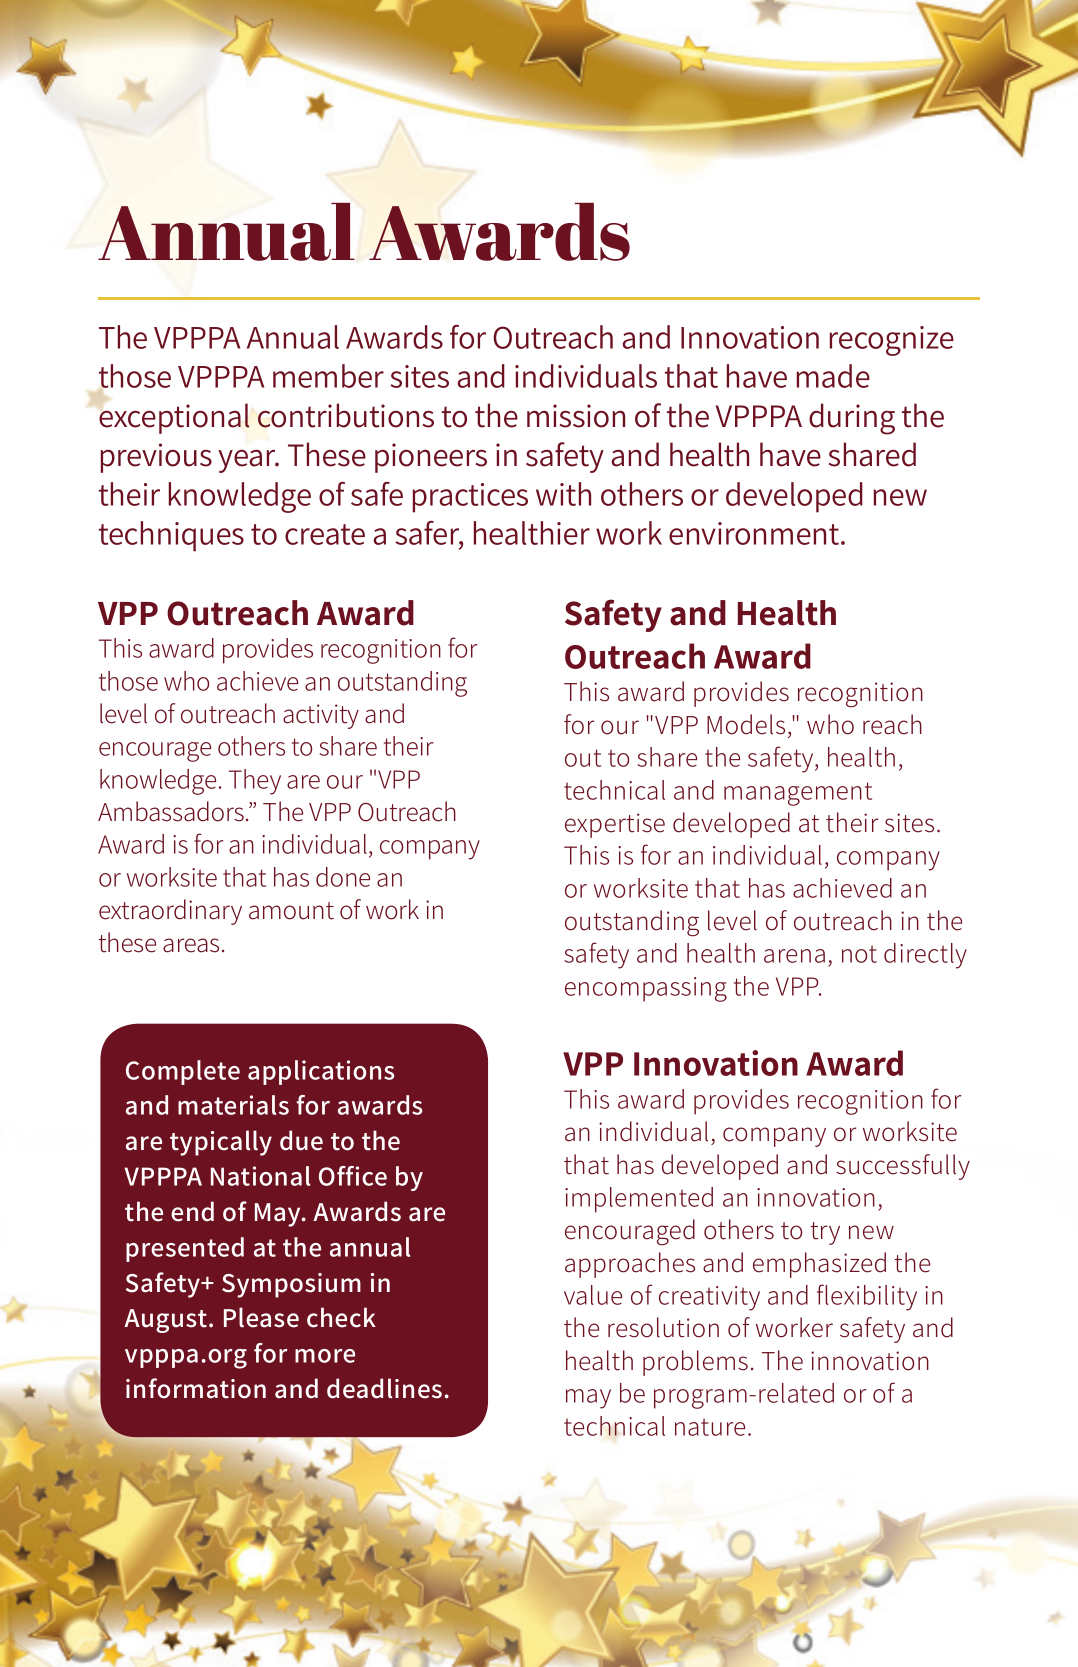 Image resolution: width=1078 pixels, height=1667 pixels. What do you see at coordinates (576, 416) in the document?
I see `mission` at bounding box center [576, 416].
